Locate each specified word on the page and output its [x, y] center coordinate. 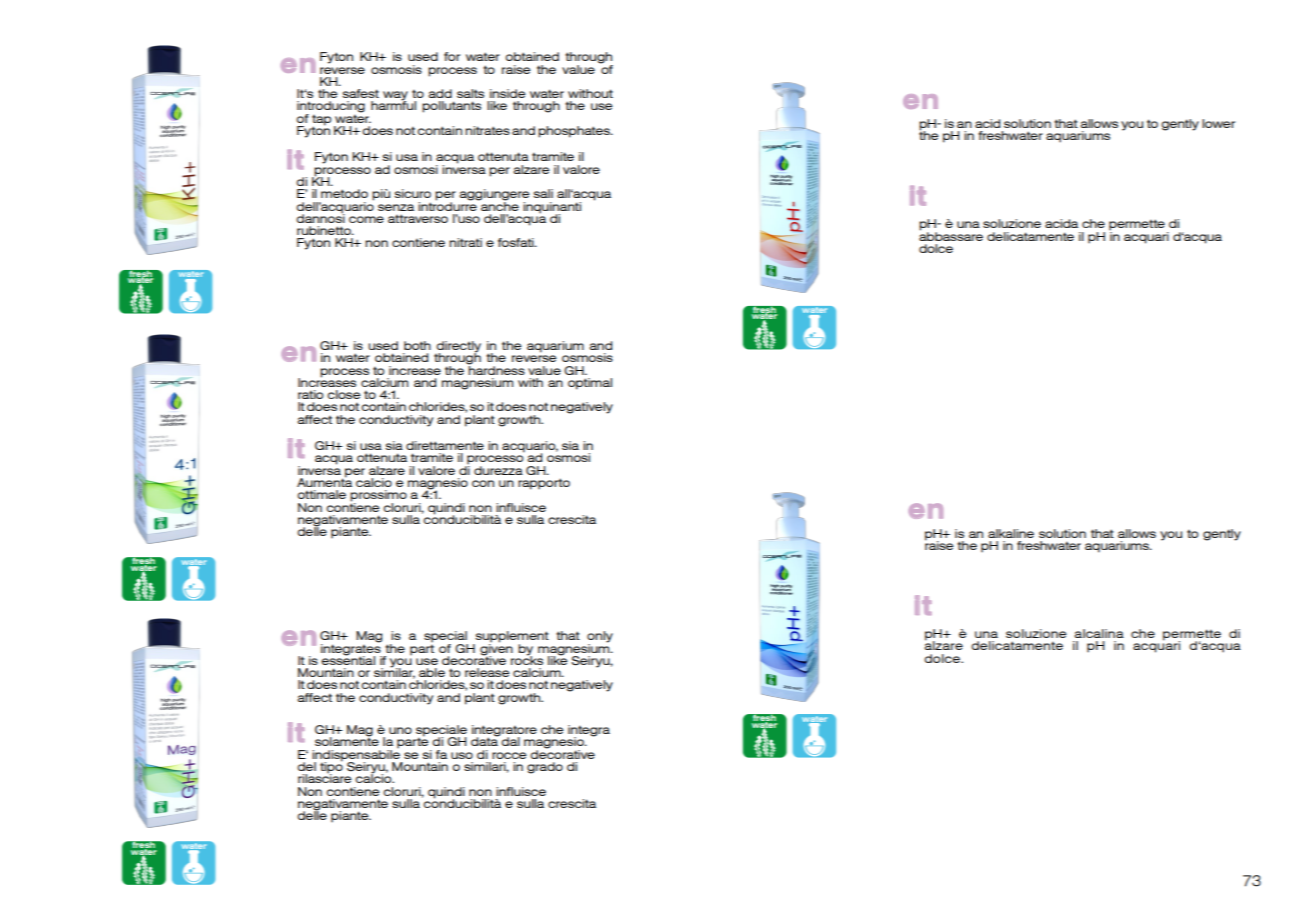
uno [400, 730]
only [600, 638]
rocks [527, 659]
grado [545, 768]
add [440, 93]
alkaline [1011, 533]
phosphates [575, 132]
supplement [511, 638]
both [417, 345]
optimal [590, 384]
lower [1218, 123]
